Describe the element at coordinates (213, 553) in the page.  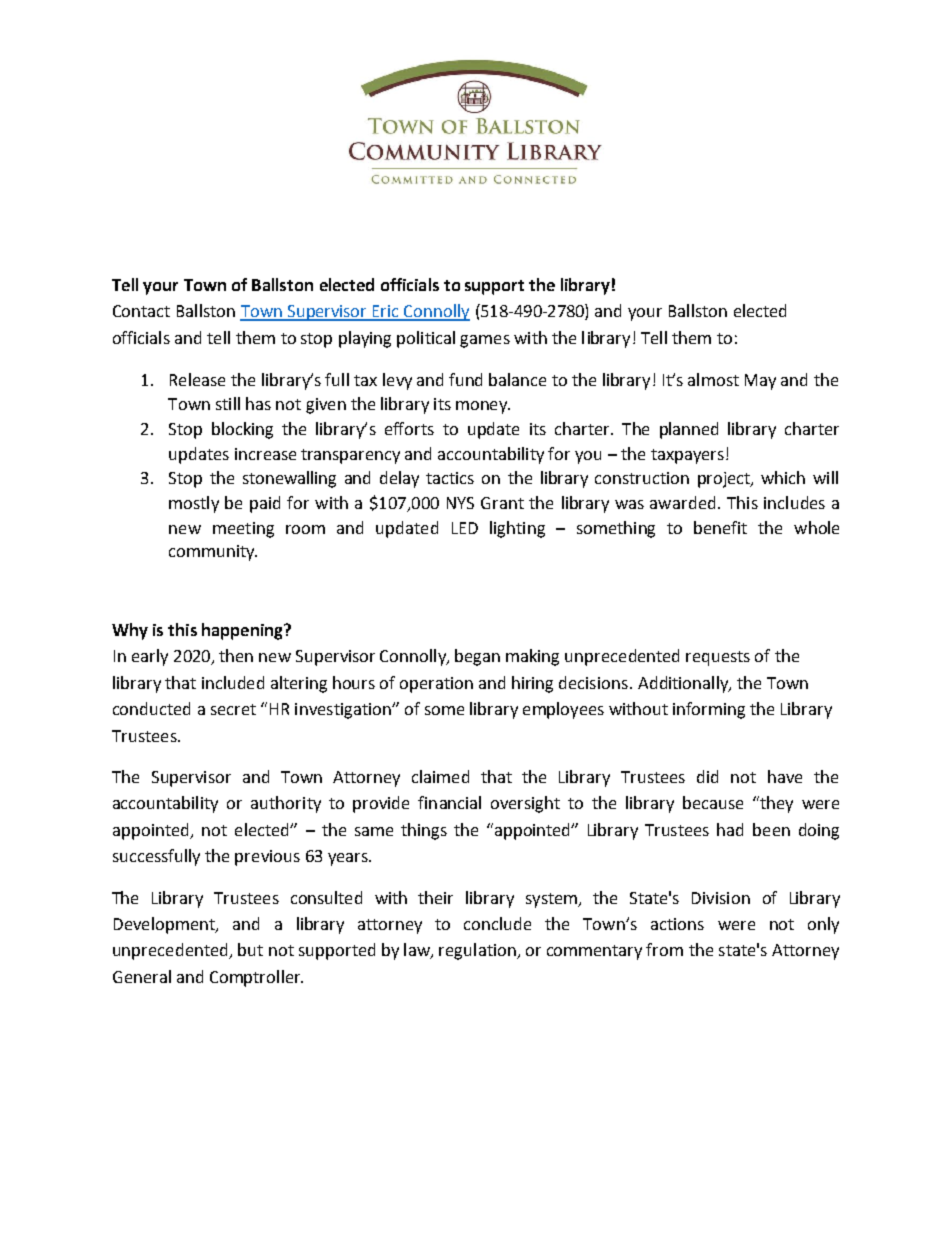
I see `community` at that location.
